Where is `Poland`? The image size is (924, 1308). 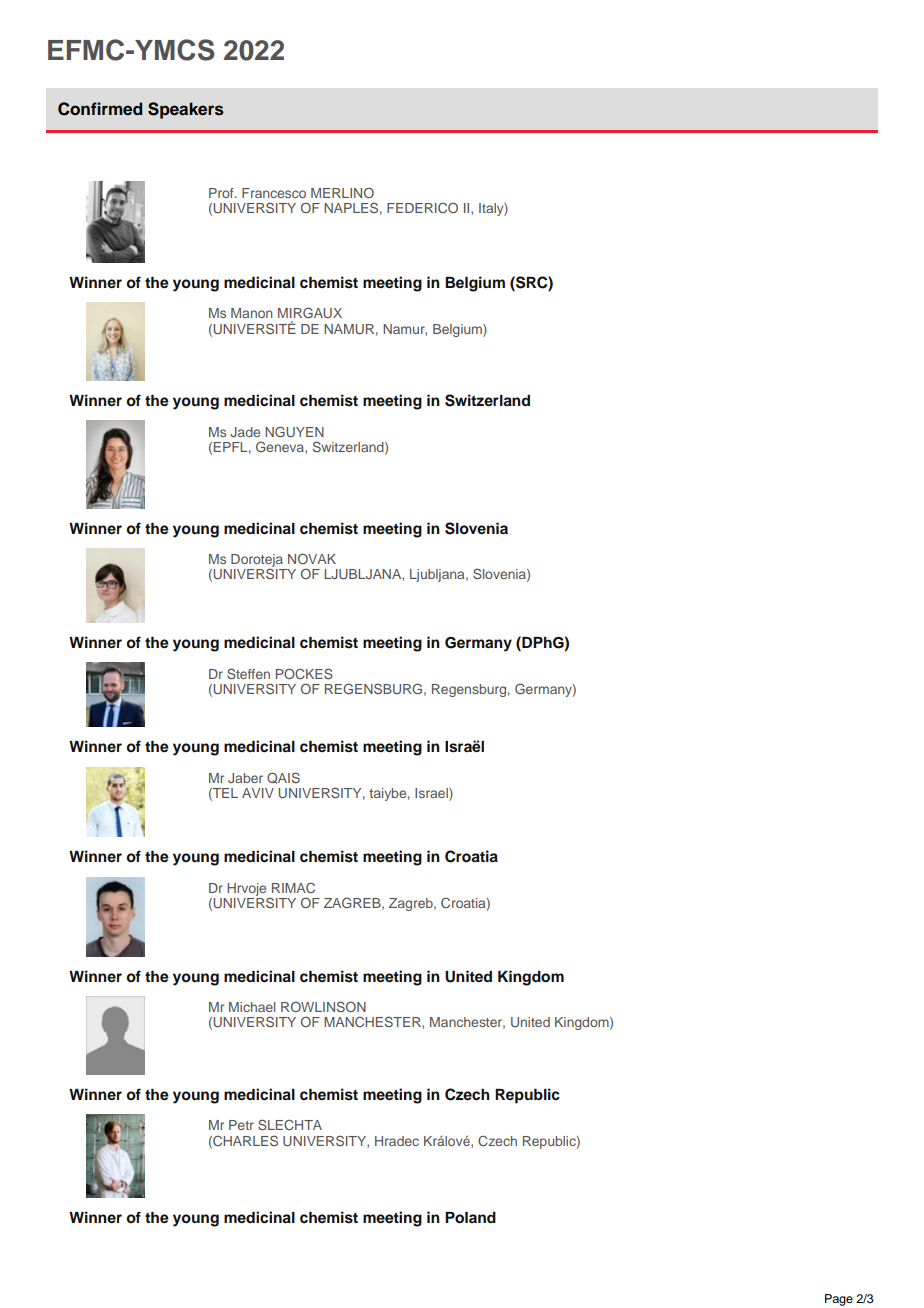 Poland is located at coordinates (470, 1218).
